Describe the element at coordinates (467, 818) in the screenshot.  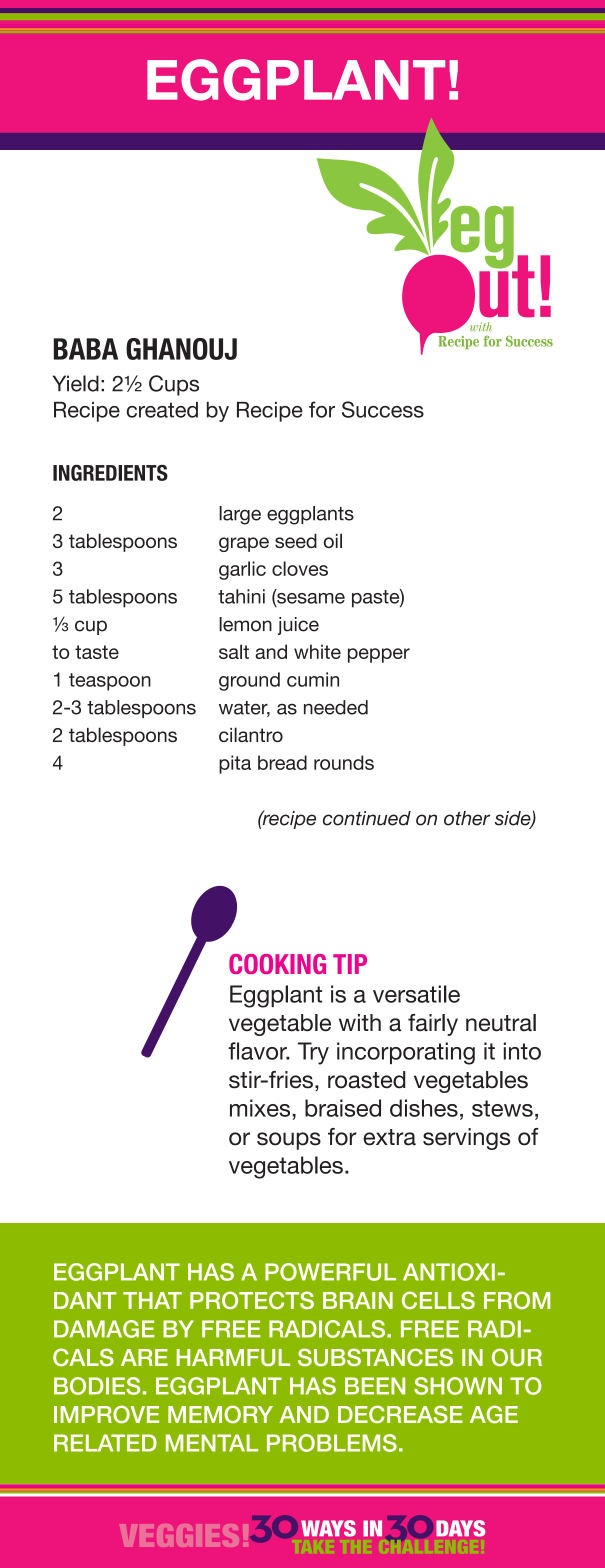
I see `other` at that location.
